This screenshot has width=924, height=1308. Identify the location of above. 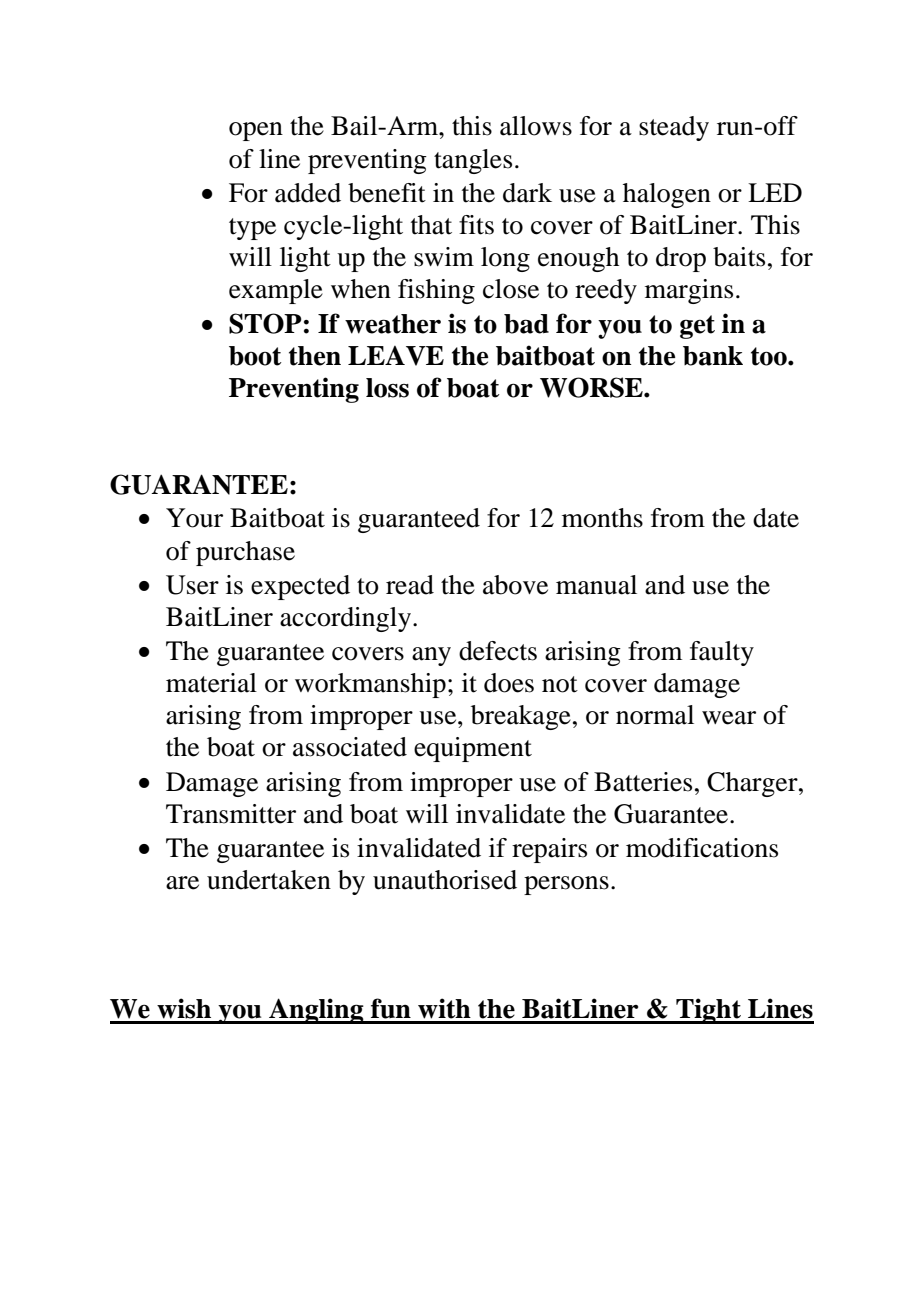
(515, 585).
